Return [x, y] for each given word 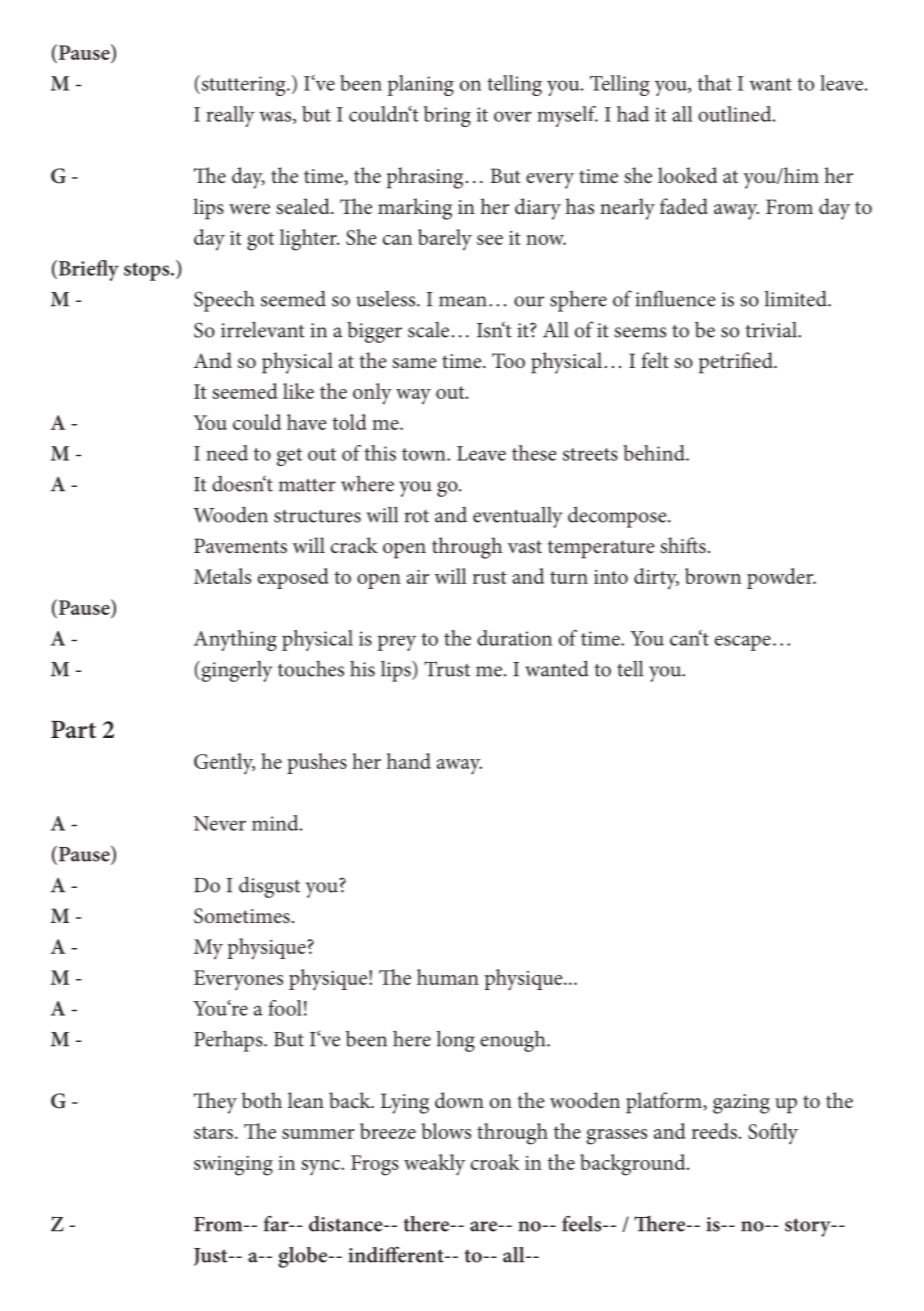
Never [220, 823]
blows [446, 1131]
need [227, 453]
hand [409, 761]
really [230, 116]
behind [655, 453]
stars [215, 1132]
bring [447, 116]
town [425, 454]
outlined [736, 114]
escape [743, 643]
